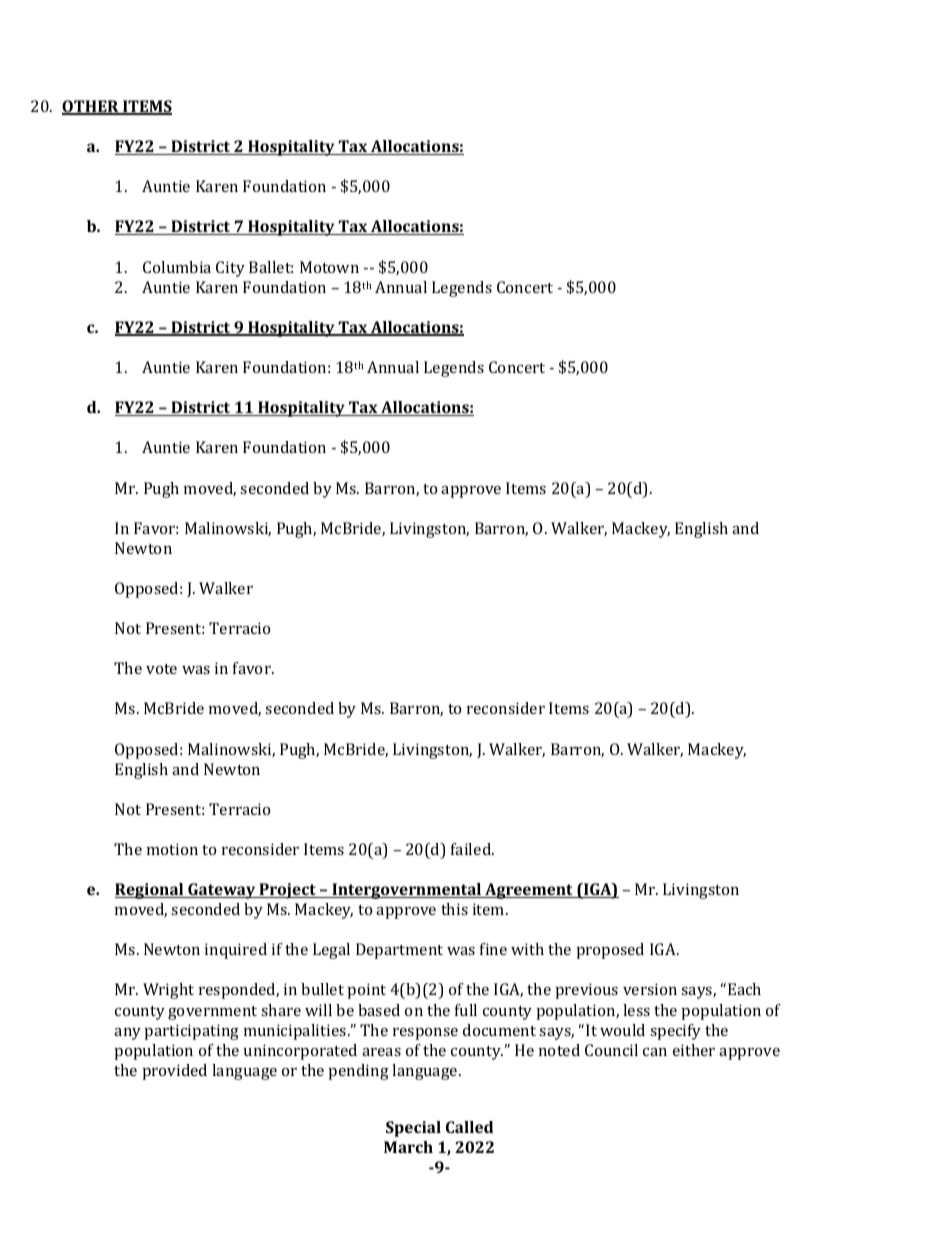 Image resolution: width=952 pixels, height=1233 pixels. Describe the element at coordinates (172, 849) in the screenshot. I see `motion` at that location.
